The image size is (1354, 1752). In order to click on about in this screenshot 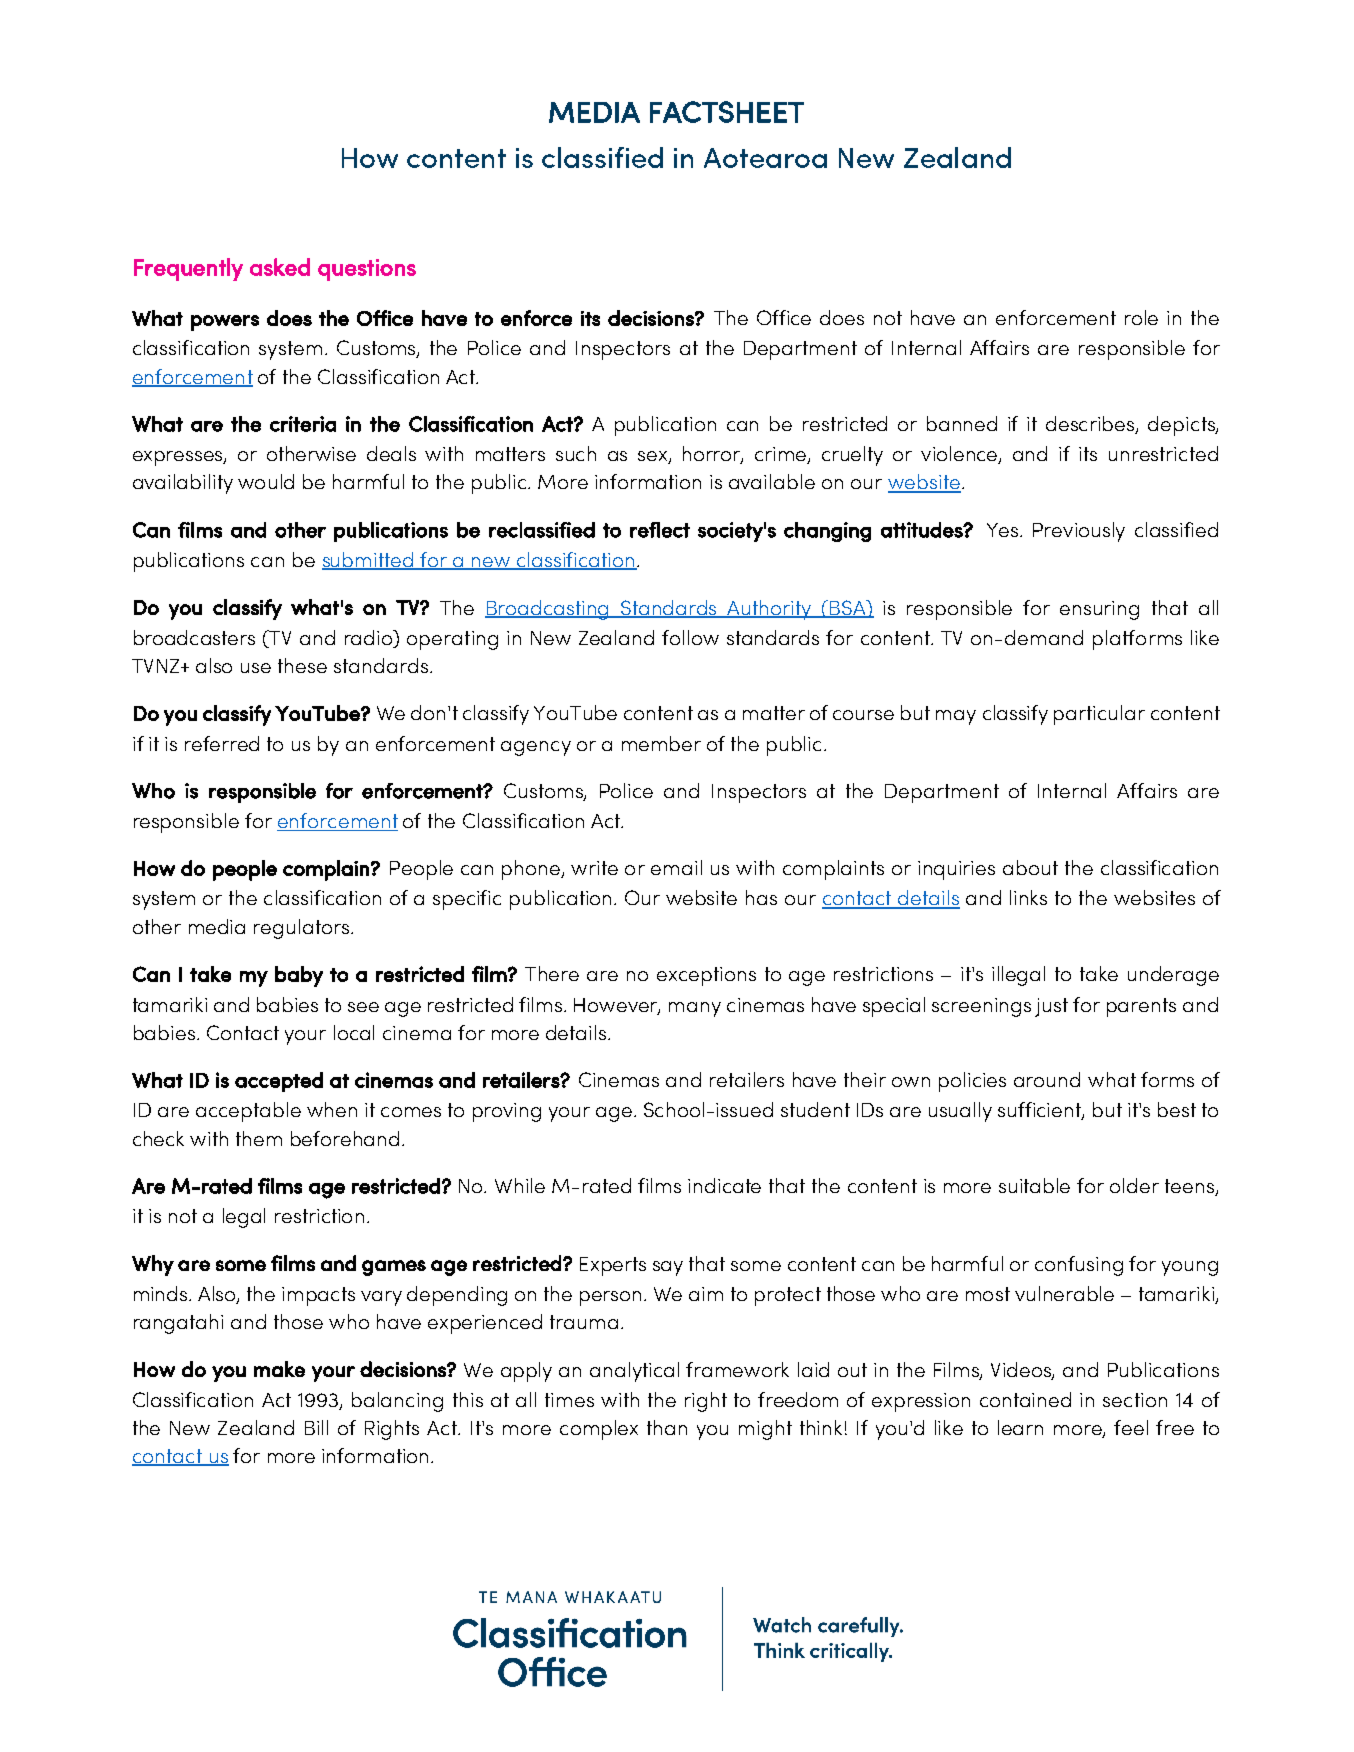, I will do `click(1030, 867)`.
